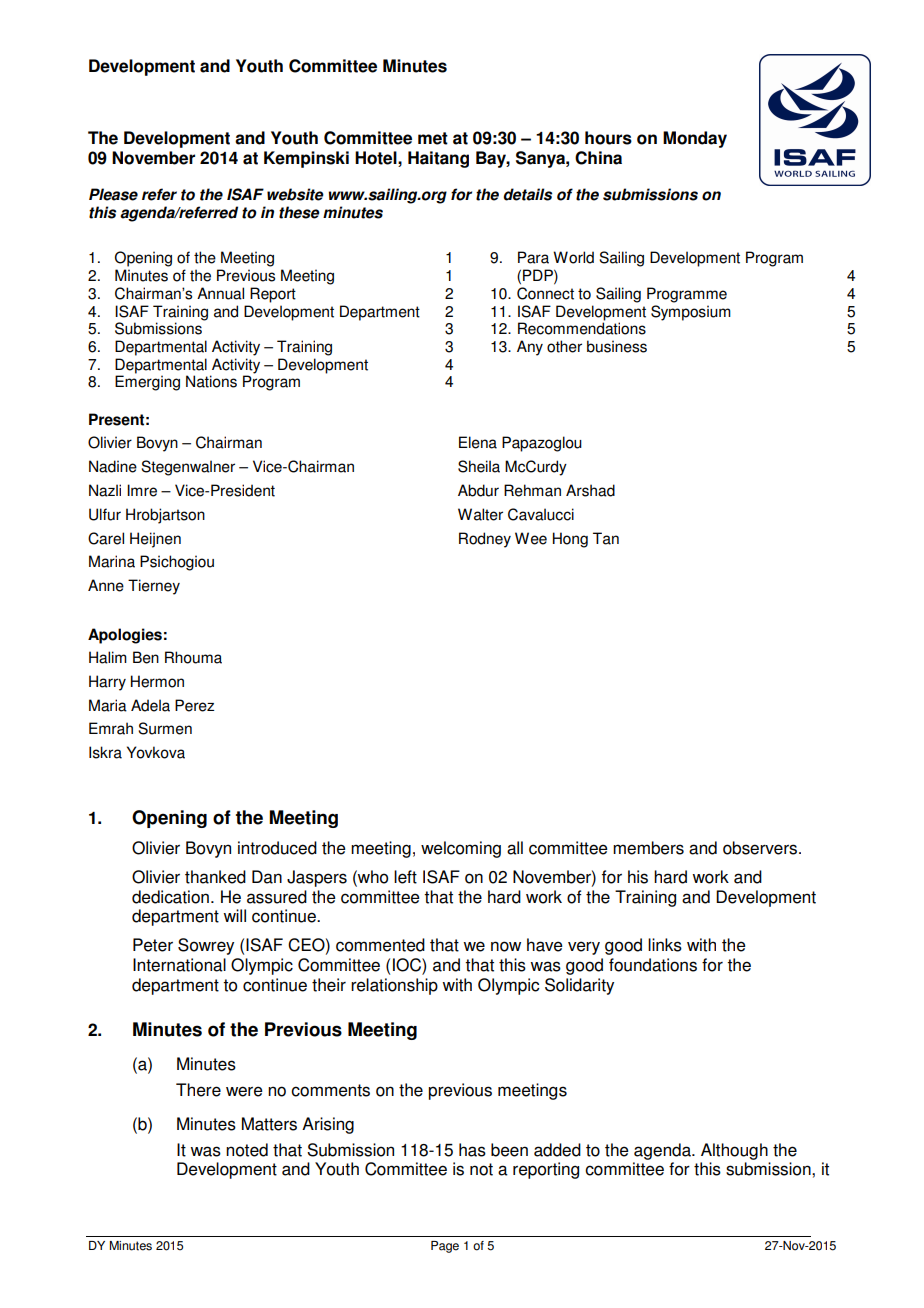  What do you see at coordinates (445, 1247) in the page?
I see `Page` at bounding box center [445, 1247].
